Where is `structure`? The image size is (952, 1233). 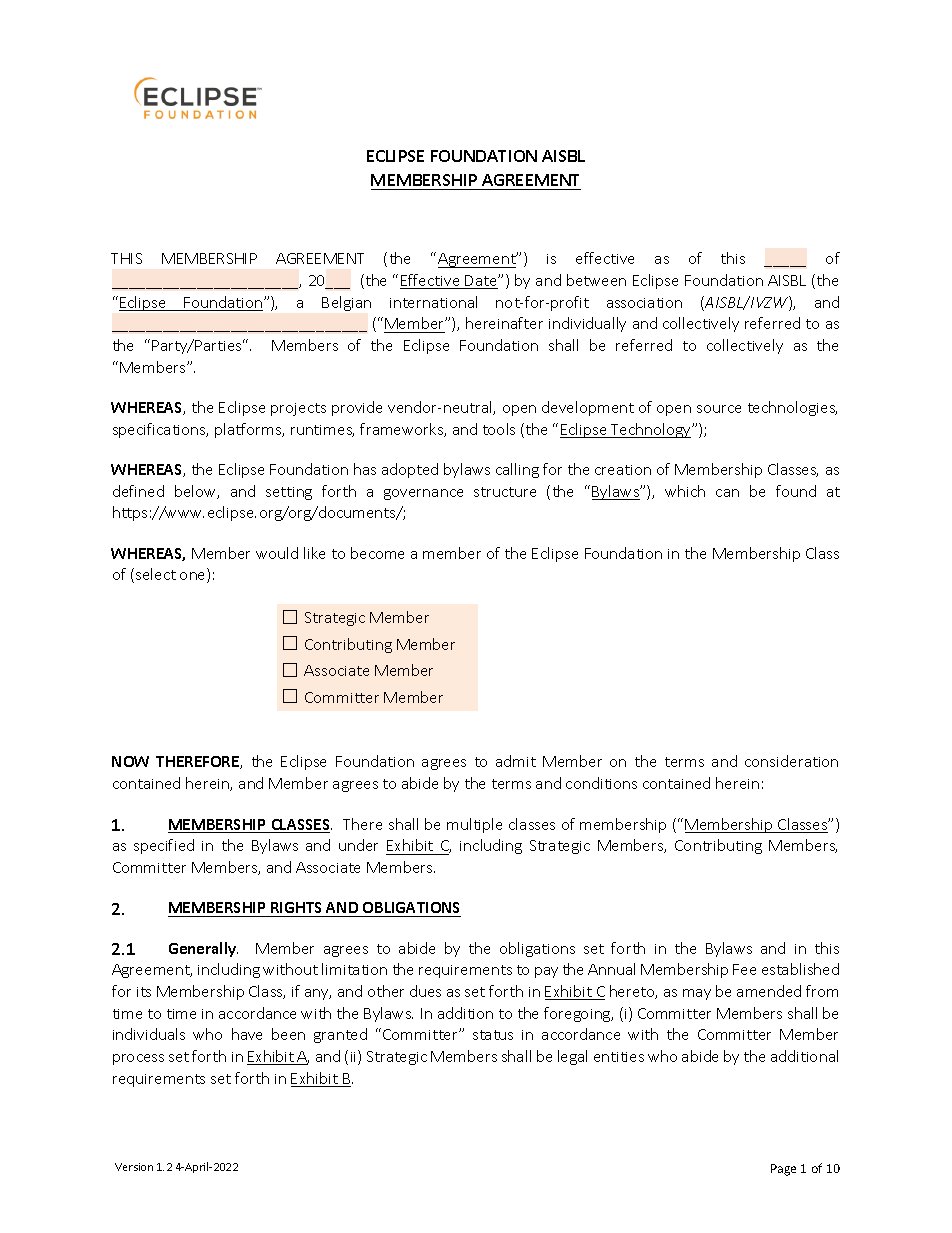 structure is located at coordinates (505, 492).
